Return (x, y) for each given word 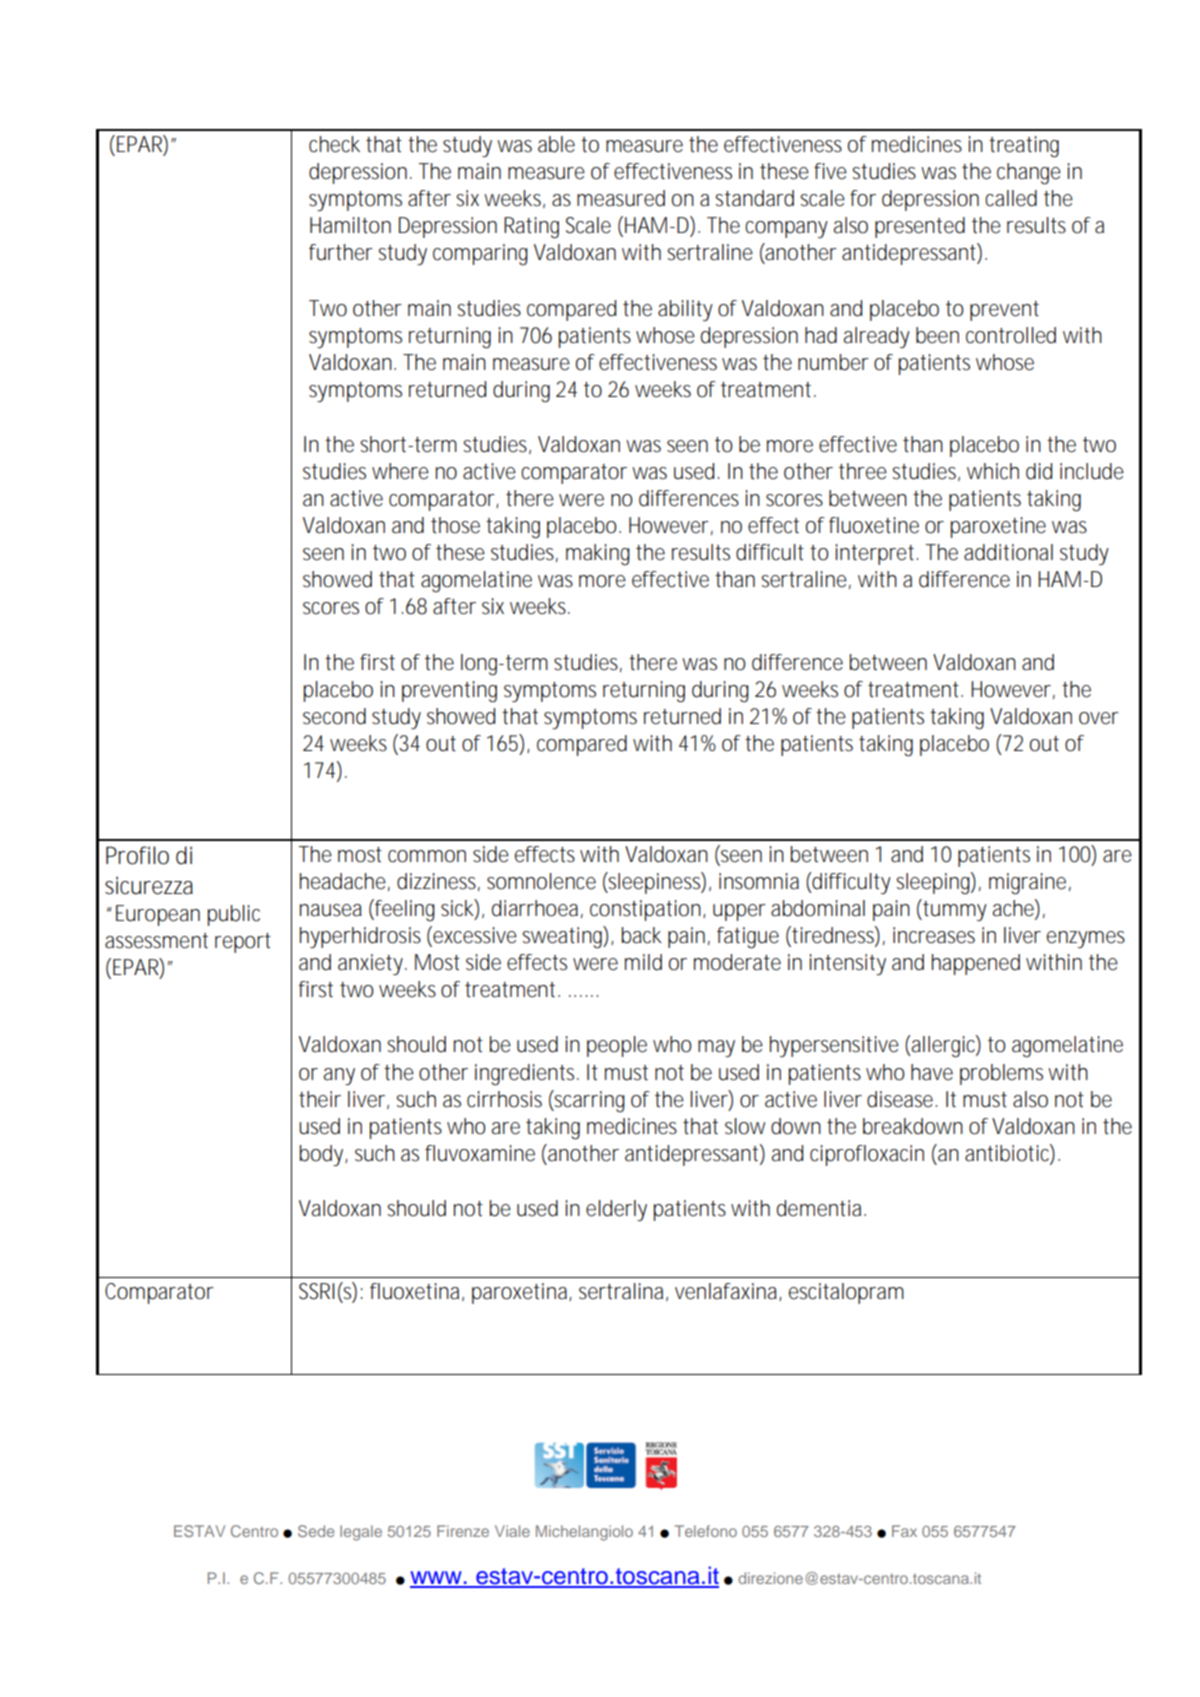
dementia (821, 1208)
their (320, 1099)
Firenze (463, 1531)
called (1011, 198)
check (334, 144)
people (617, 1046)
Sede (316, 1531)
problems (1001, 1074)
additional (1008, 552)
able (556, 144)
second (334, 716)
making (598, 554)
